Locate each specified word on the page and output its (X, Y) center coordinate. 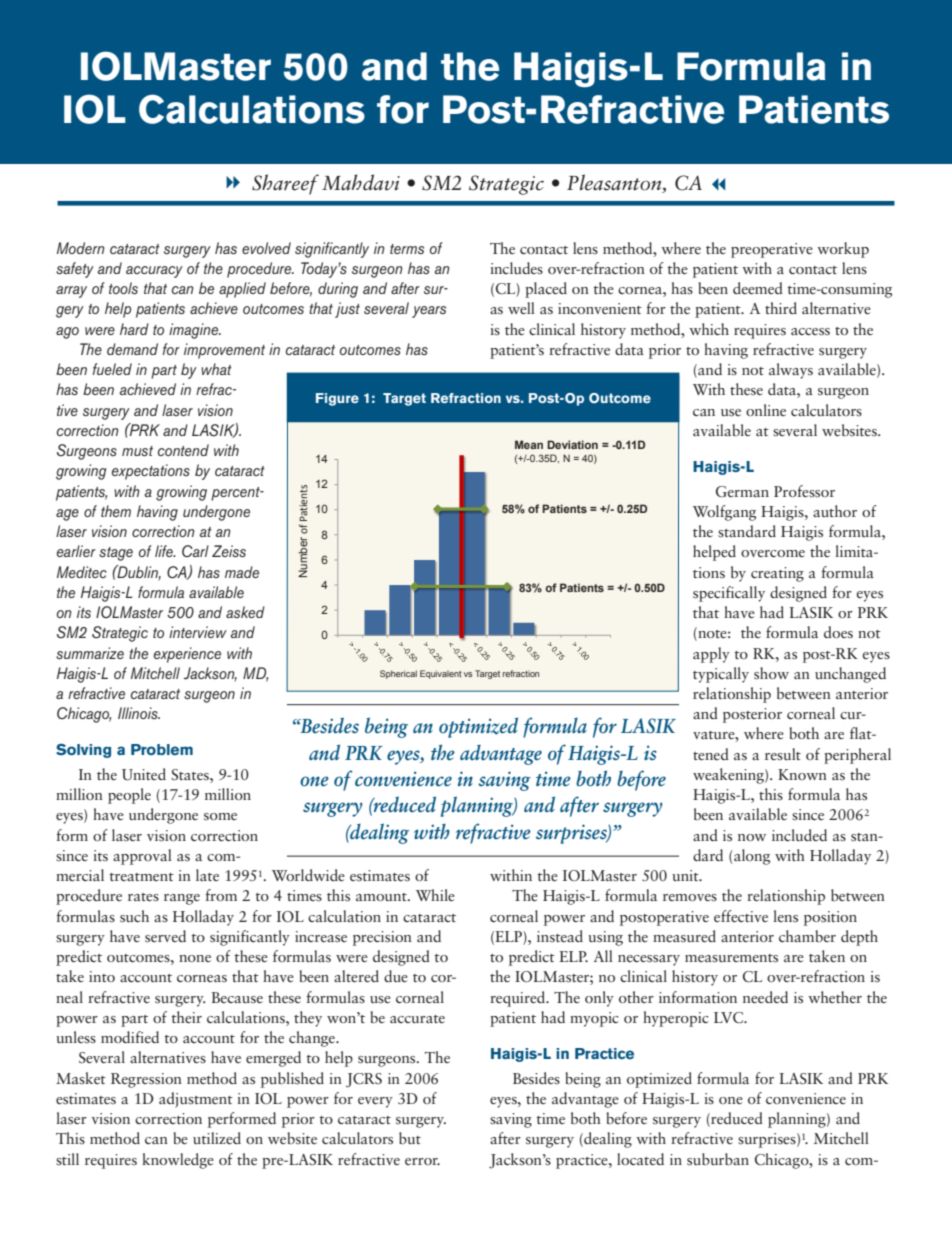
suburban (718, 1159)
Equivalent (441, 674)
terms (407, 249)
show (771, 673)
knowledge (178, 1161)
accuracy (154, 272)
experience (187, 655)
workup (843, 250)
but (410, 1138)
